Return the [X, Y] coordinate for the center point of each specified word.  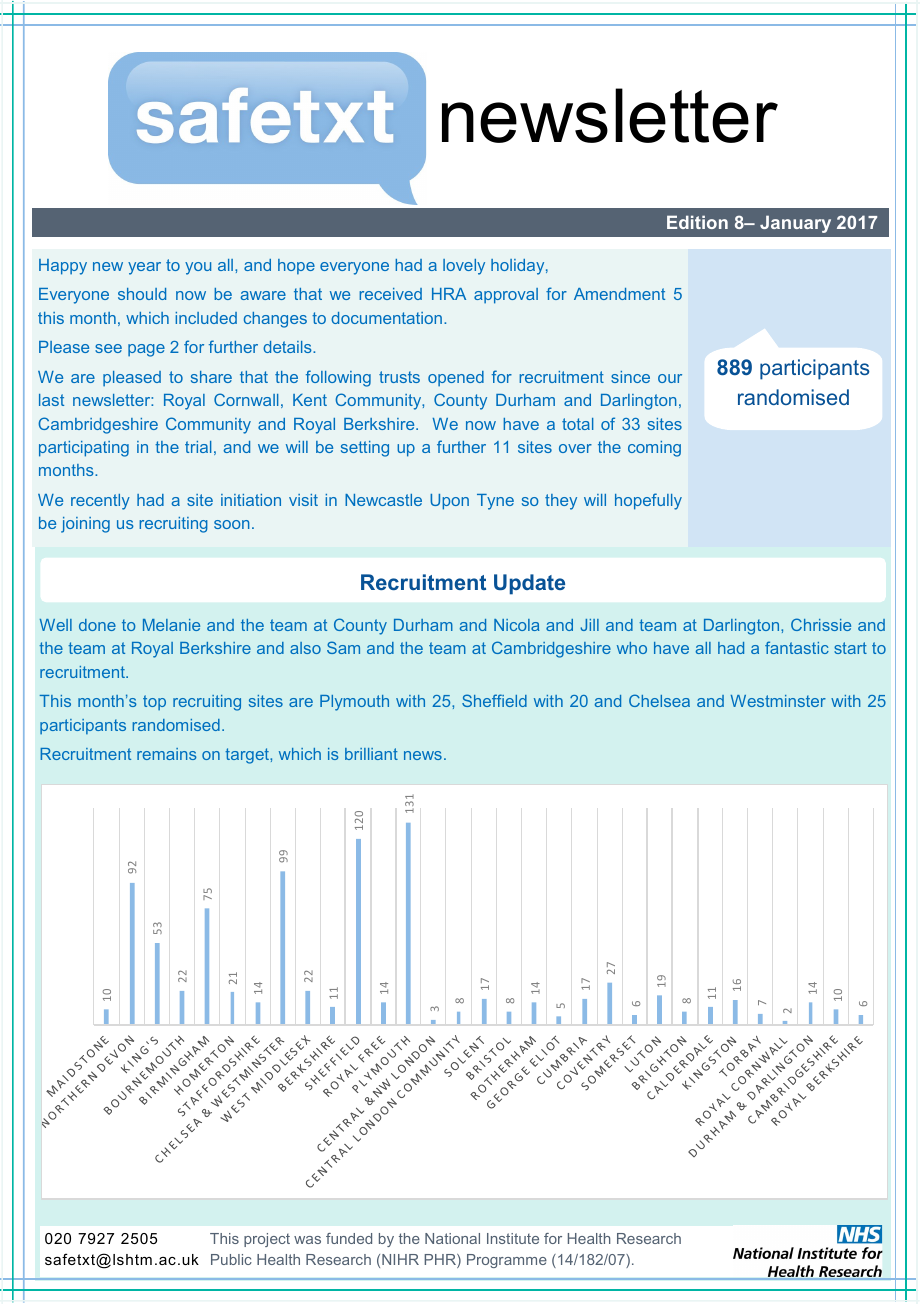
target [248, 756]
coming [654, 449]
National [452, 1238]
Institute [513, 1238]
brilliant [371, 754]
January [795, 224]
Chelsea [659, 700]
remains [166, 754]
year [144, 268]
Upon [449, 502]
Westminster [778, 701]
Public [231, 1259]
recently [100, 502]
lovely [464, 267]
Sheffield [494, 700]
